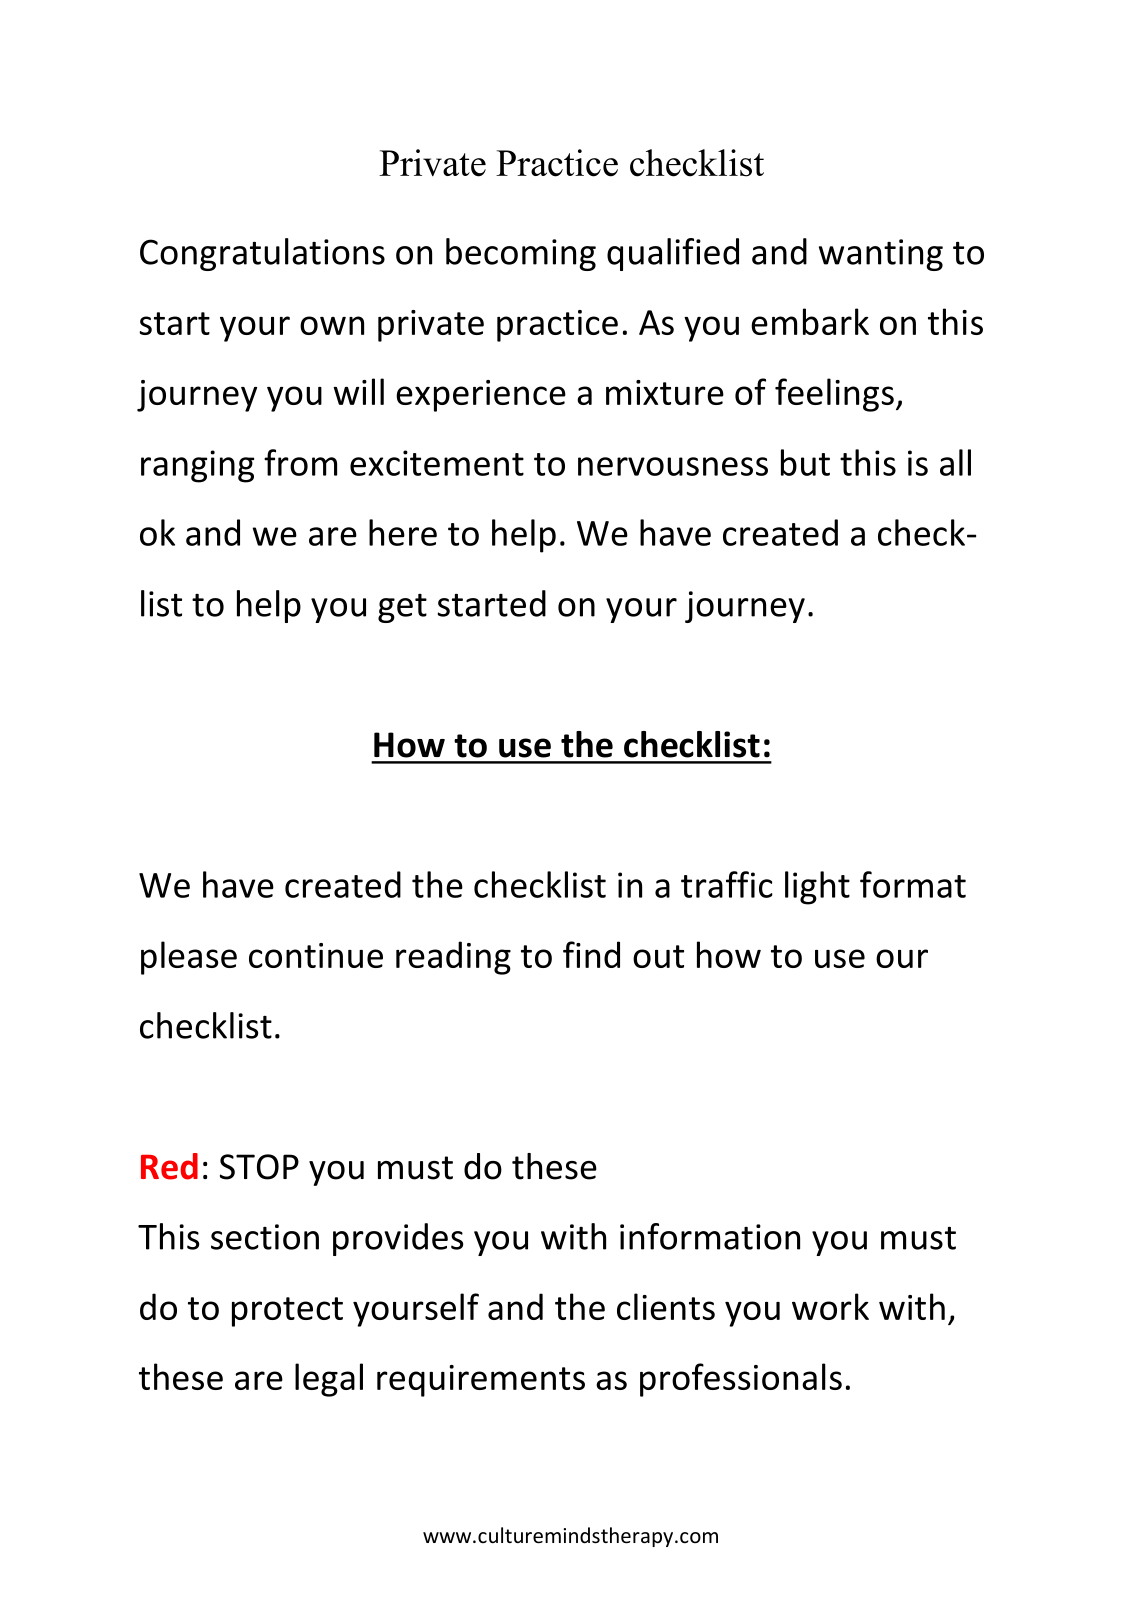  I want to click on find, so click(591, 954).
